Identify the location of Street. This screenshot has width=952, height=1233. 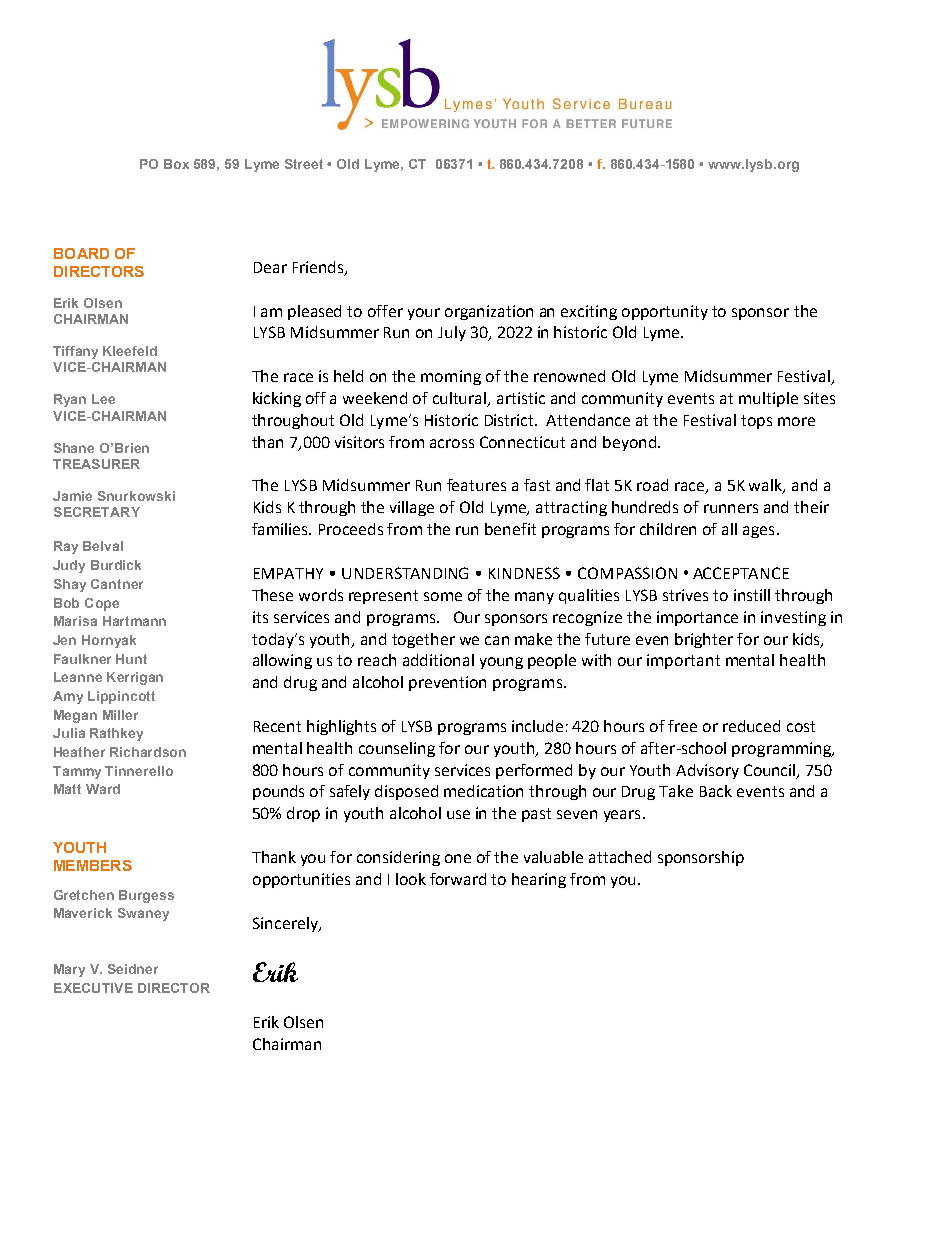
(304, 164).
